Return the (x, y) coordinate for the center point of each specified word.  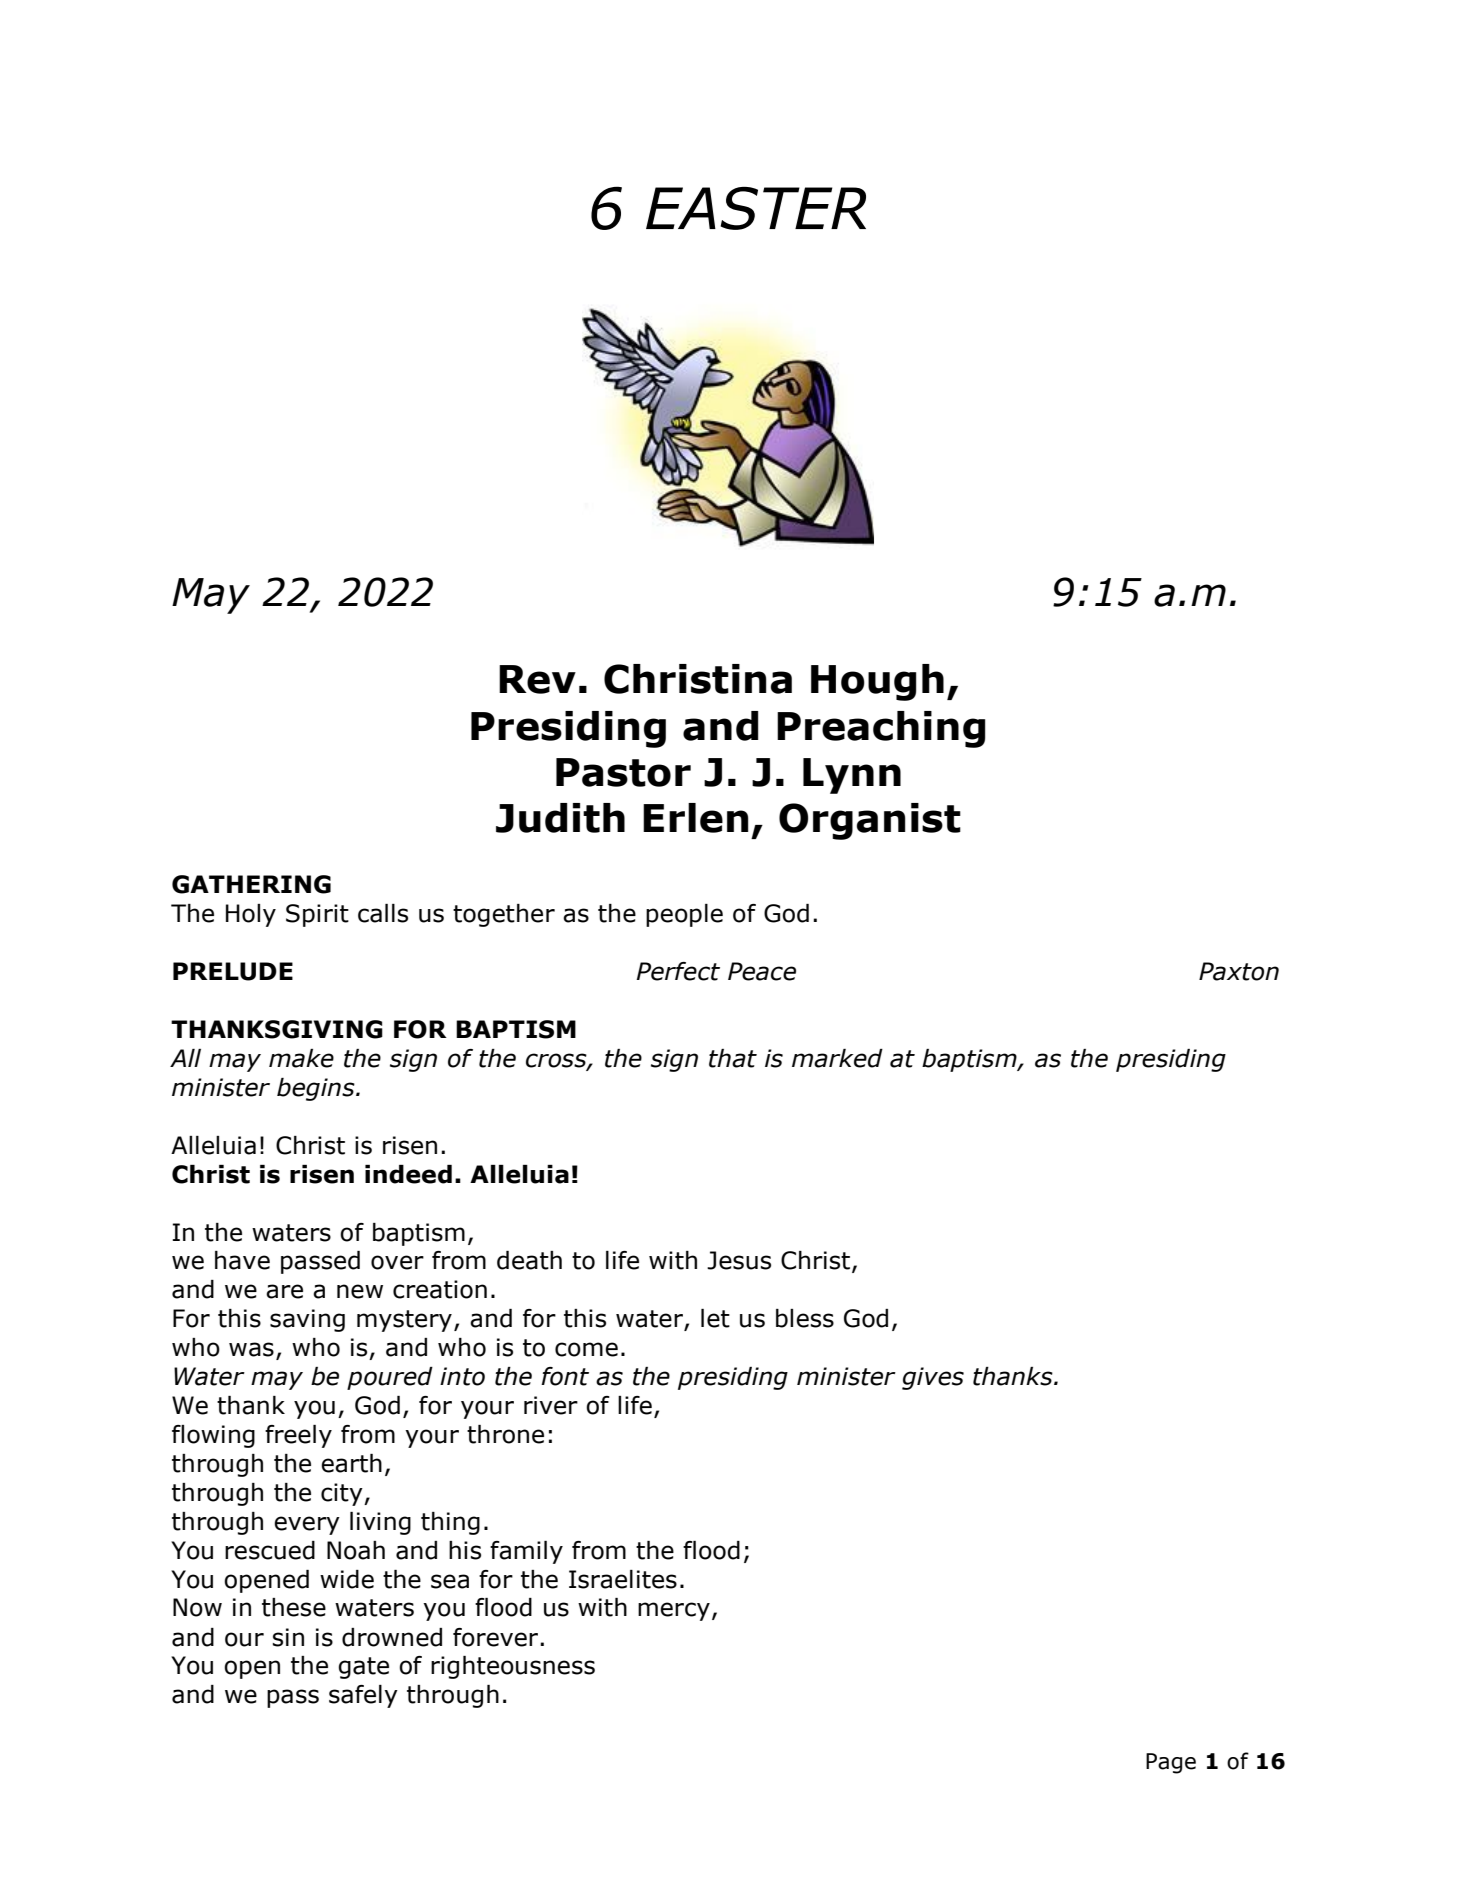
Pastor (623, 772)
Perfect (678, 971)
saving (307, 1320)
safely (363, 1696)
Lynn (852, 776)
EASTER (756, 208)
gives (933, 1378)
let (715, 1318)
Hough (877, 682)
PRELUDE (233, 971)
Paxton (1239, 971)
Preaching (881, 729)
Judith (560, 818)
